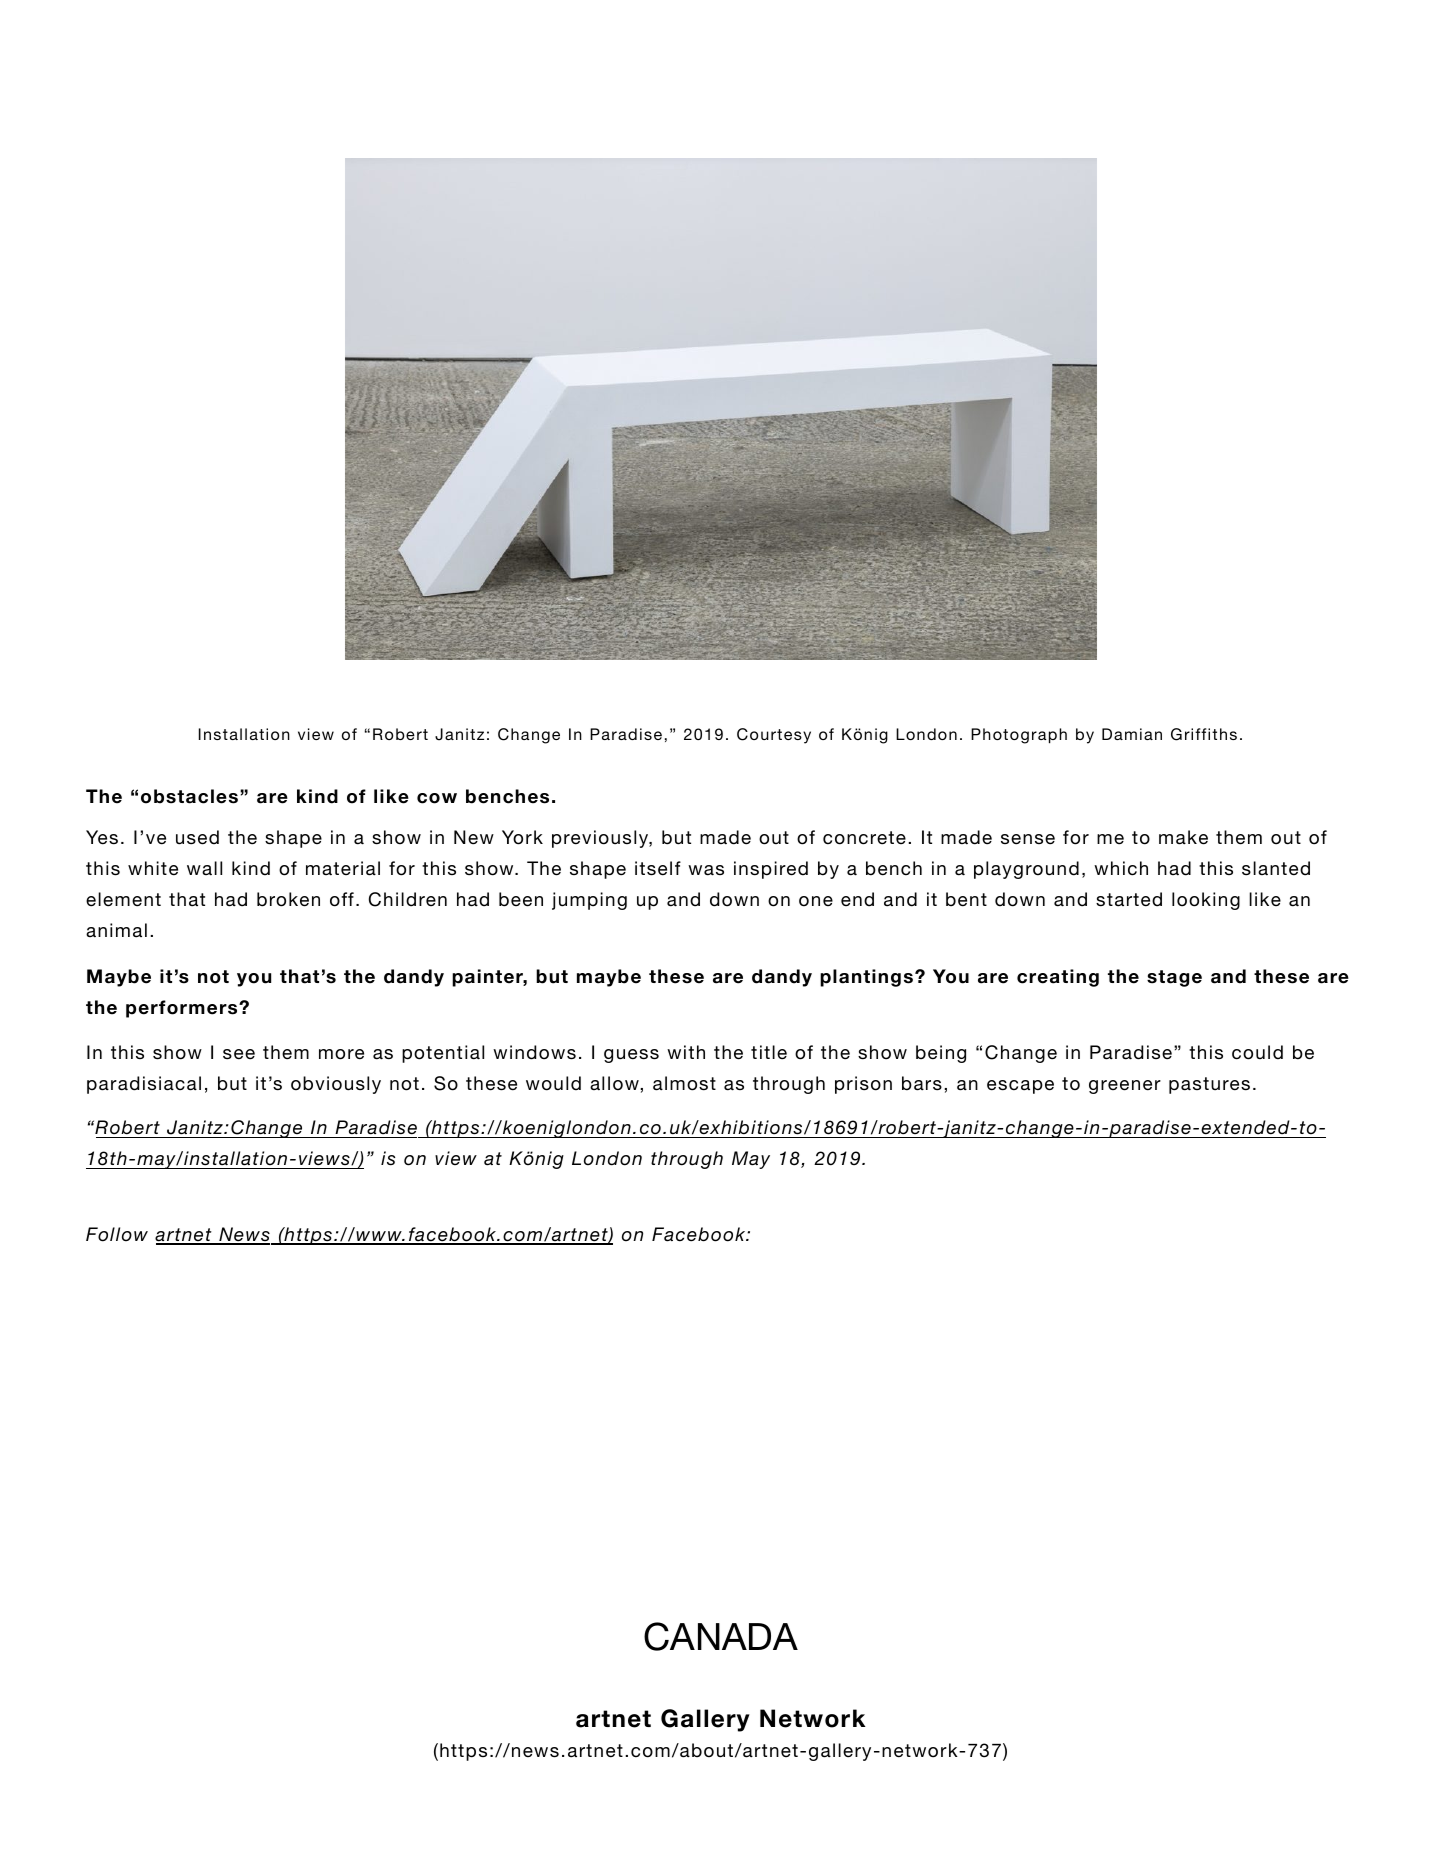 Image resolution: width=1440 pixels, height=1864 pixels. Describe the element at coordinates (866, 978) in the screenshot. I see `plantings` at that location.
